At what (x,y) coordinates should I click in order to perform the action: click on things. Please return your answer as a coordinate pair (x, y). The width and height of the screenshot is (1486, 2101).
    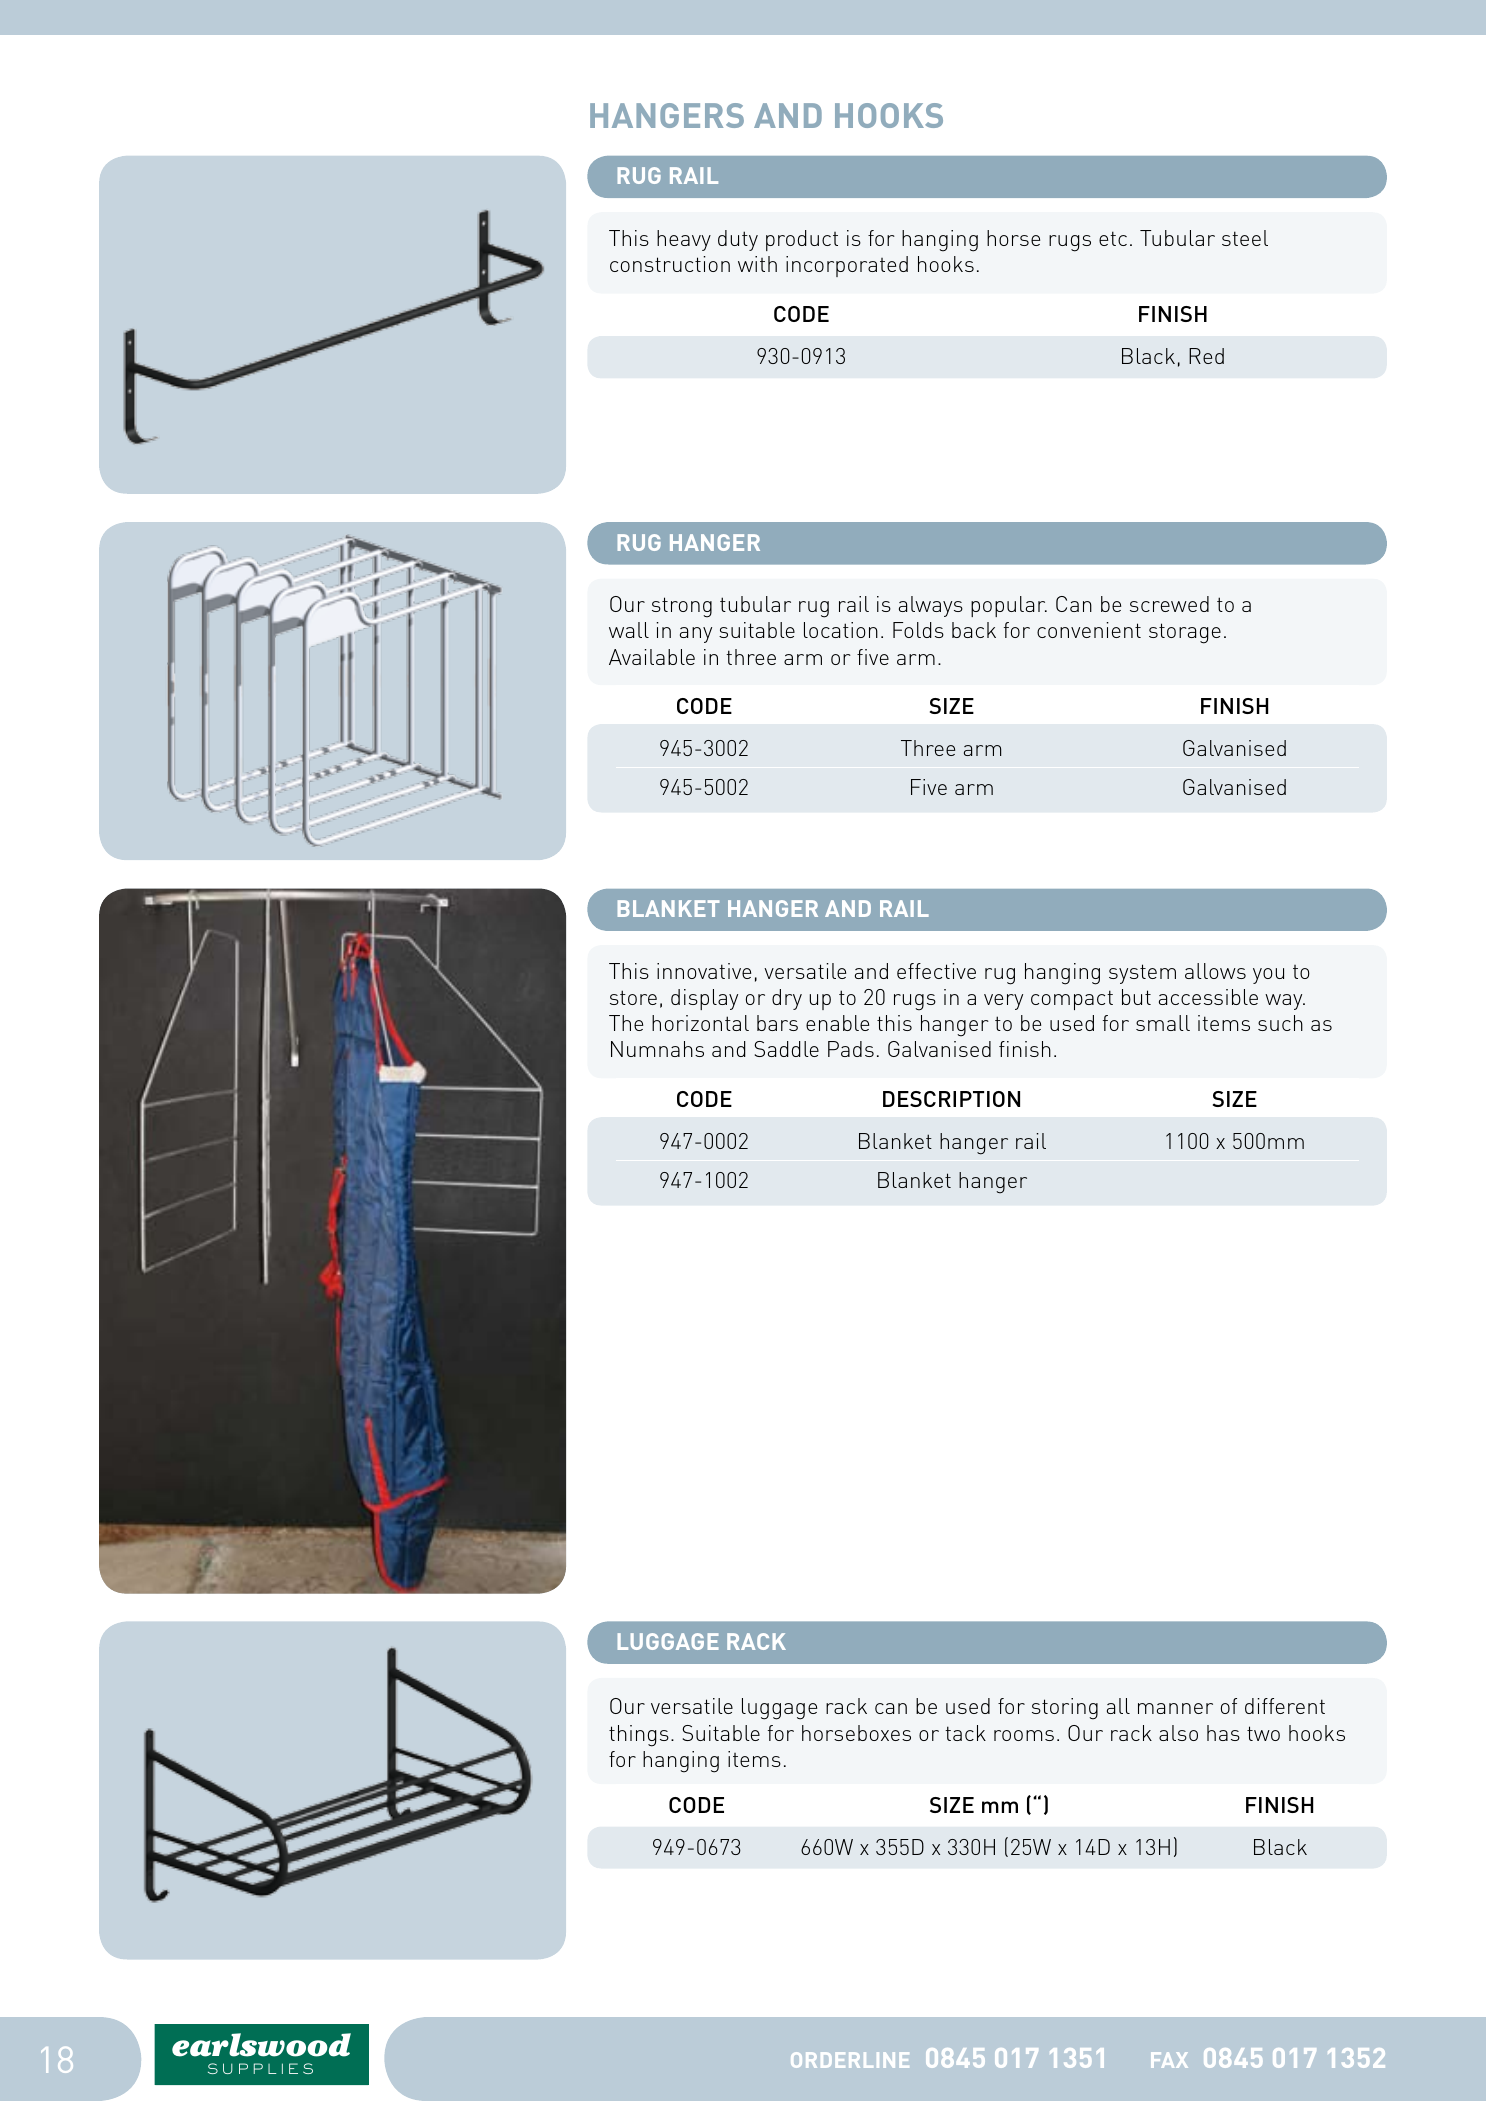
    Looking at the image, I should click on (639, 1736).
